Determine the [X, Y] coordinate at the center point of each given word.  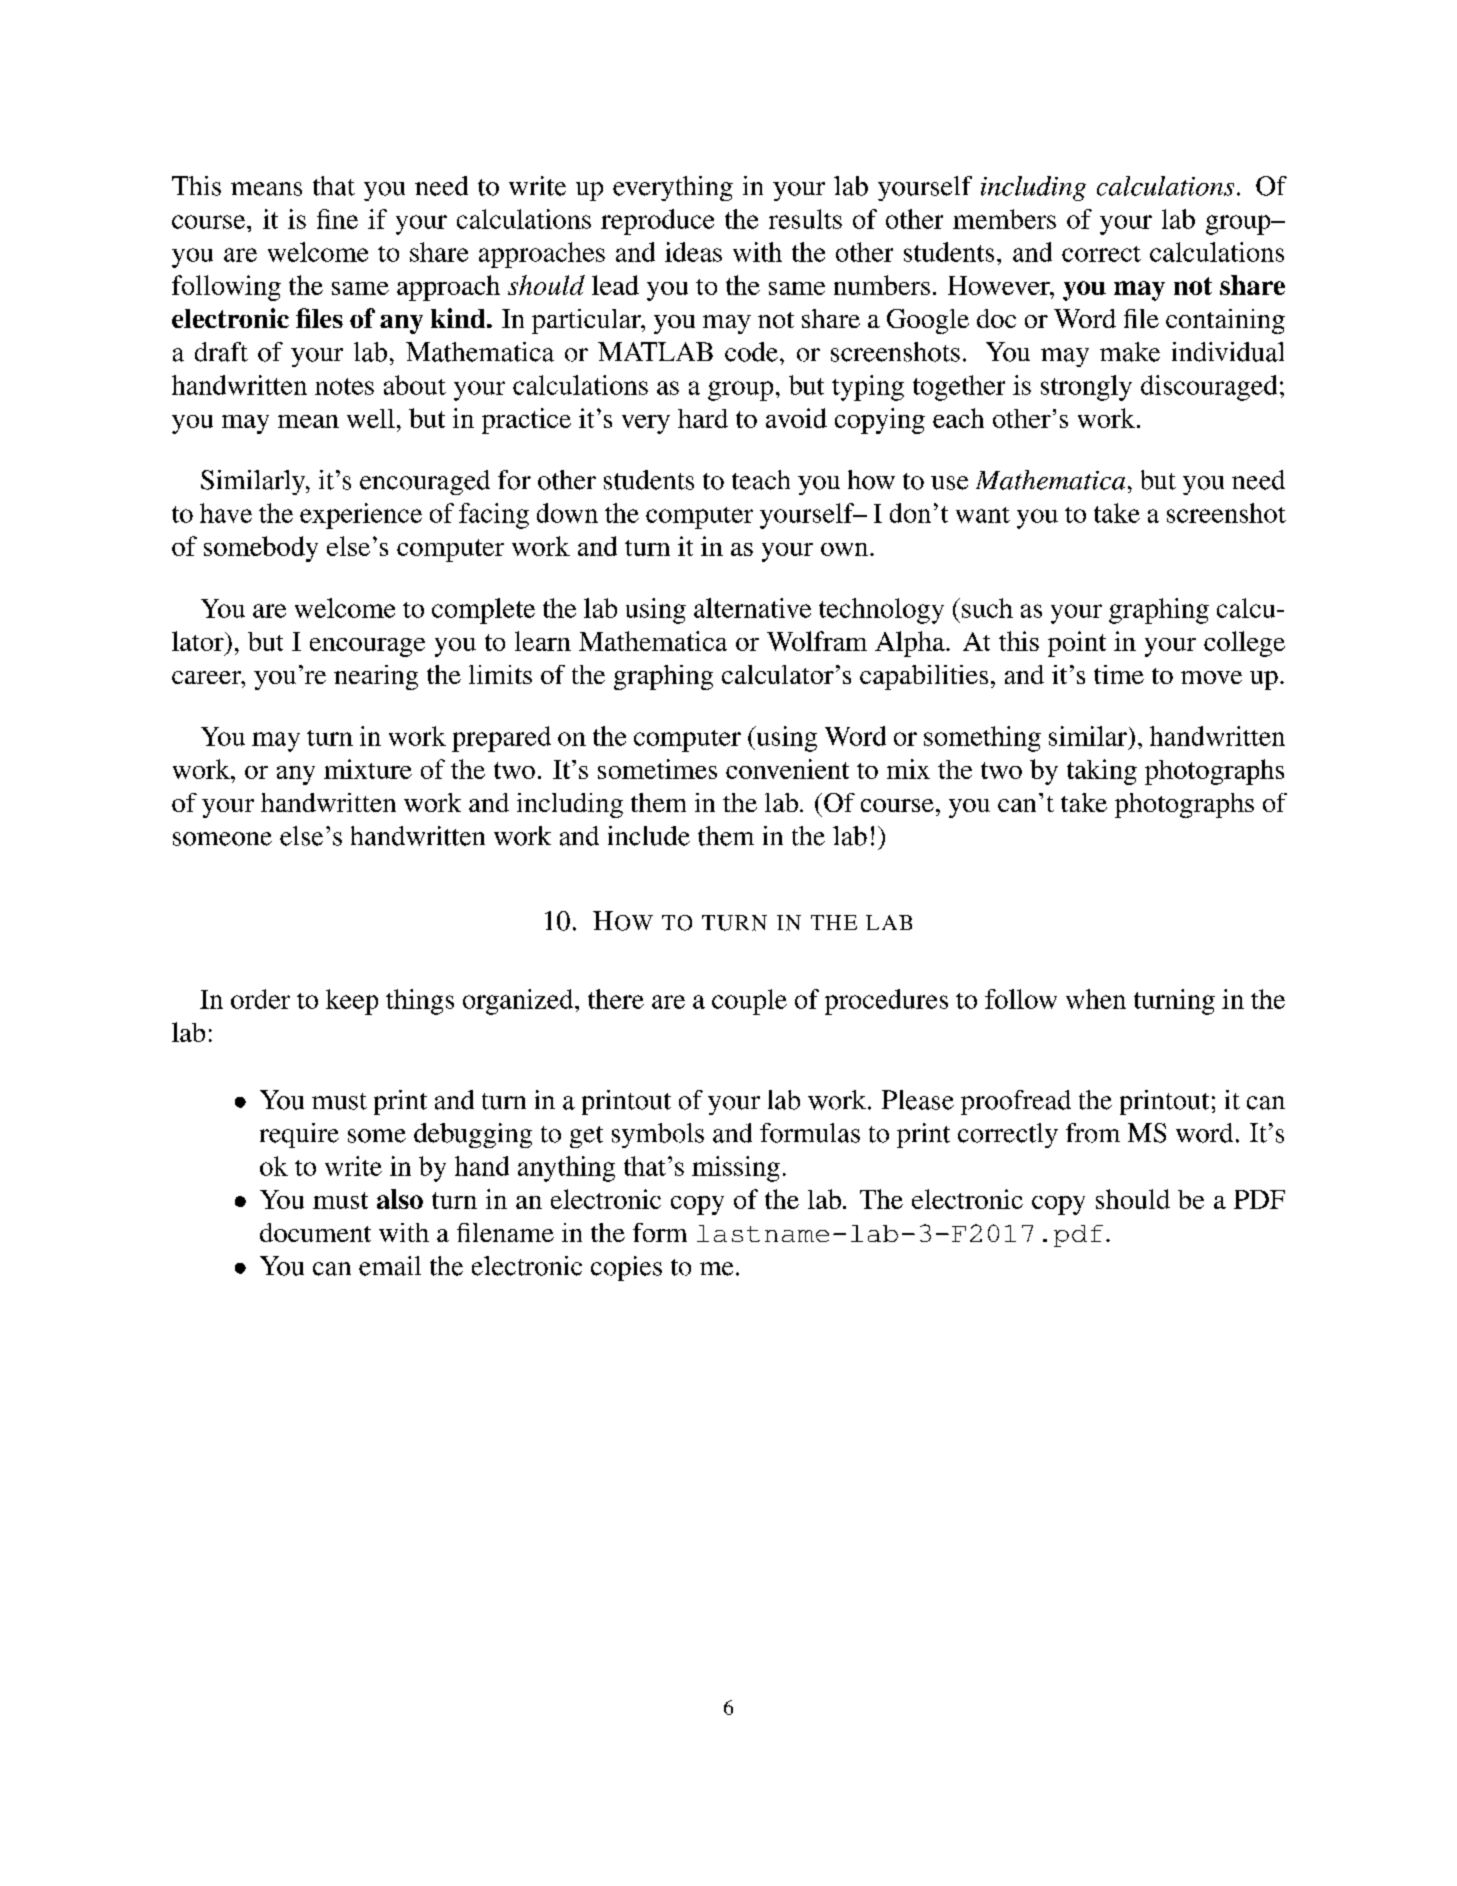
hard [703, 418]
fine [337, 219]
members [1004, 219]
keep [352, 1002]
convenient [787, 769]
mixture [368, 769]
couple [749, 1002]
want [983, 515]
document [315, 1232]
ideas [693, 252]
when [1096, 999]
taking [1102, 772]
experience [361, 516]
